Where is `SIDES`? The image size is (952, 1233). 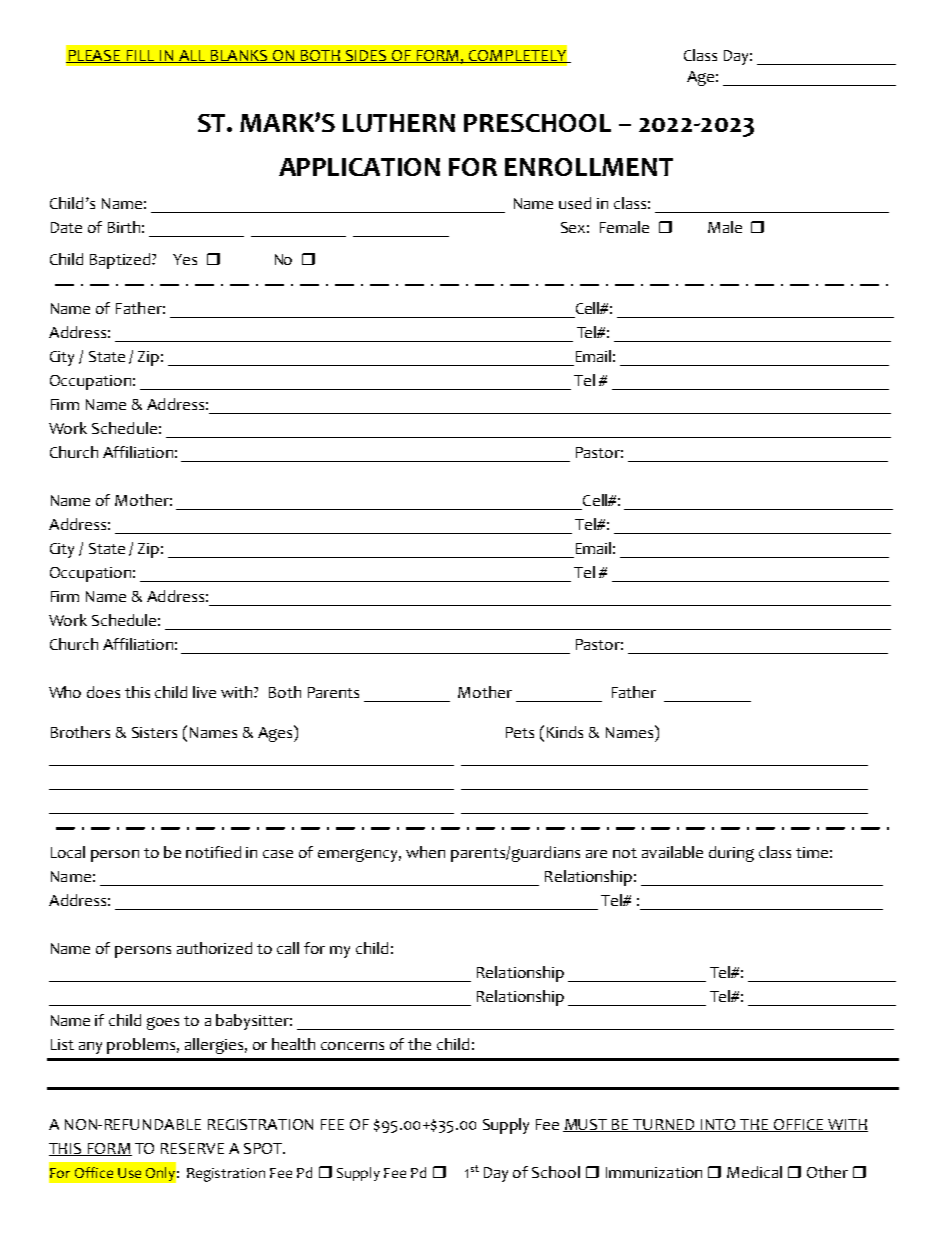 SIDES is located at coordinates (366, 56).
